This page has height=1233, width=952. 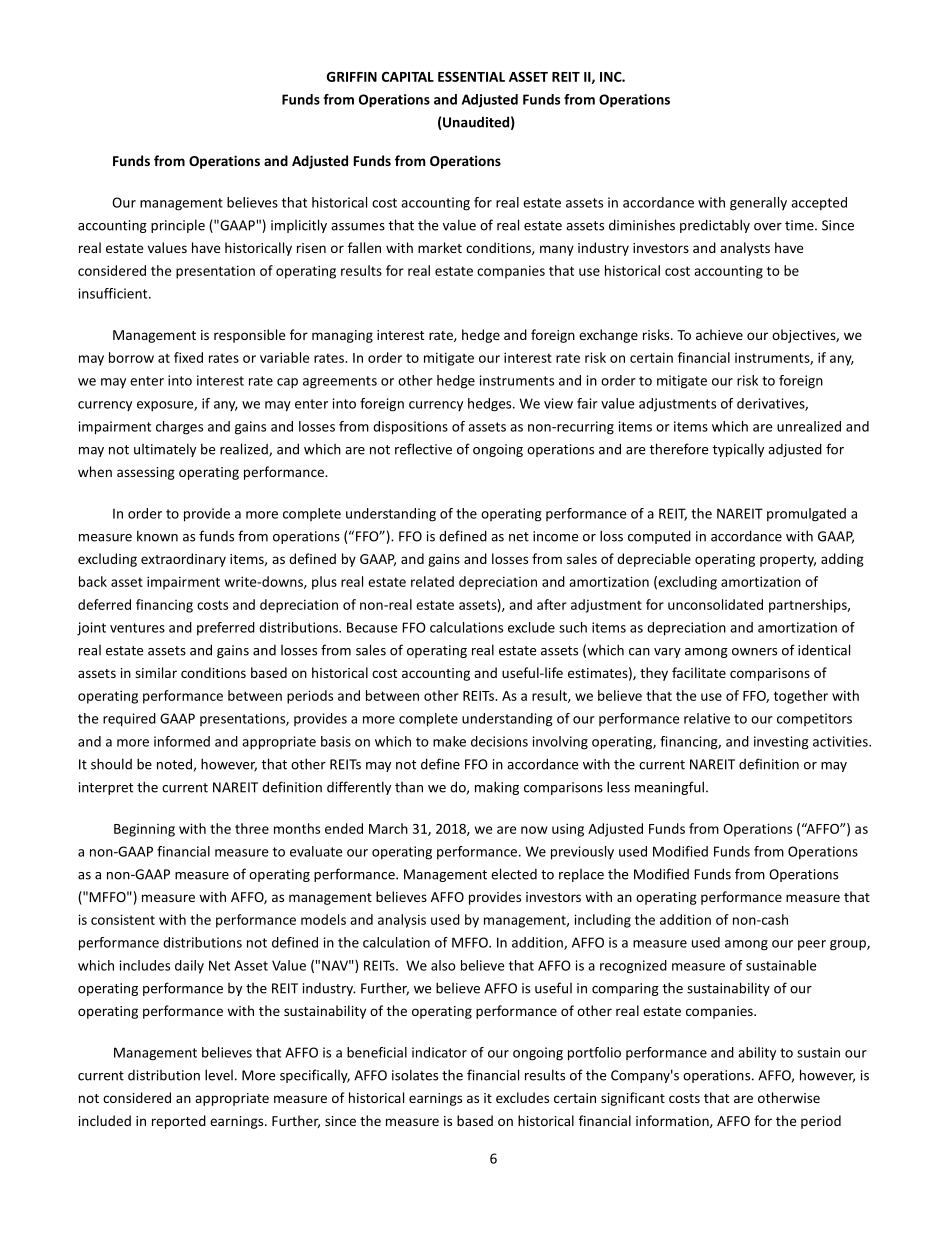 I want to click on unconsolidated, so click(x=715, y=604).
